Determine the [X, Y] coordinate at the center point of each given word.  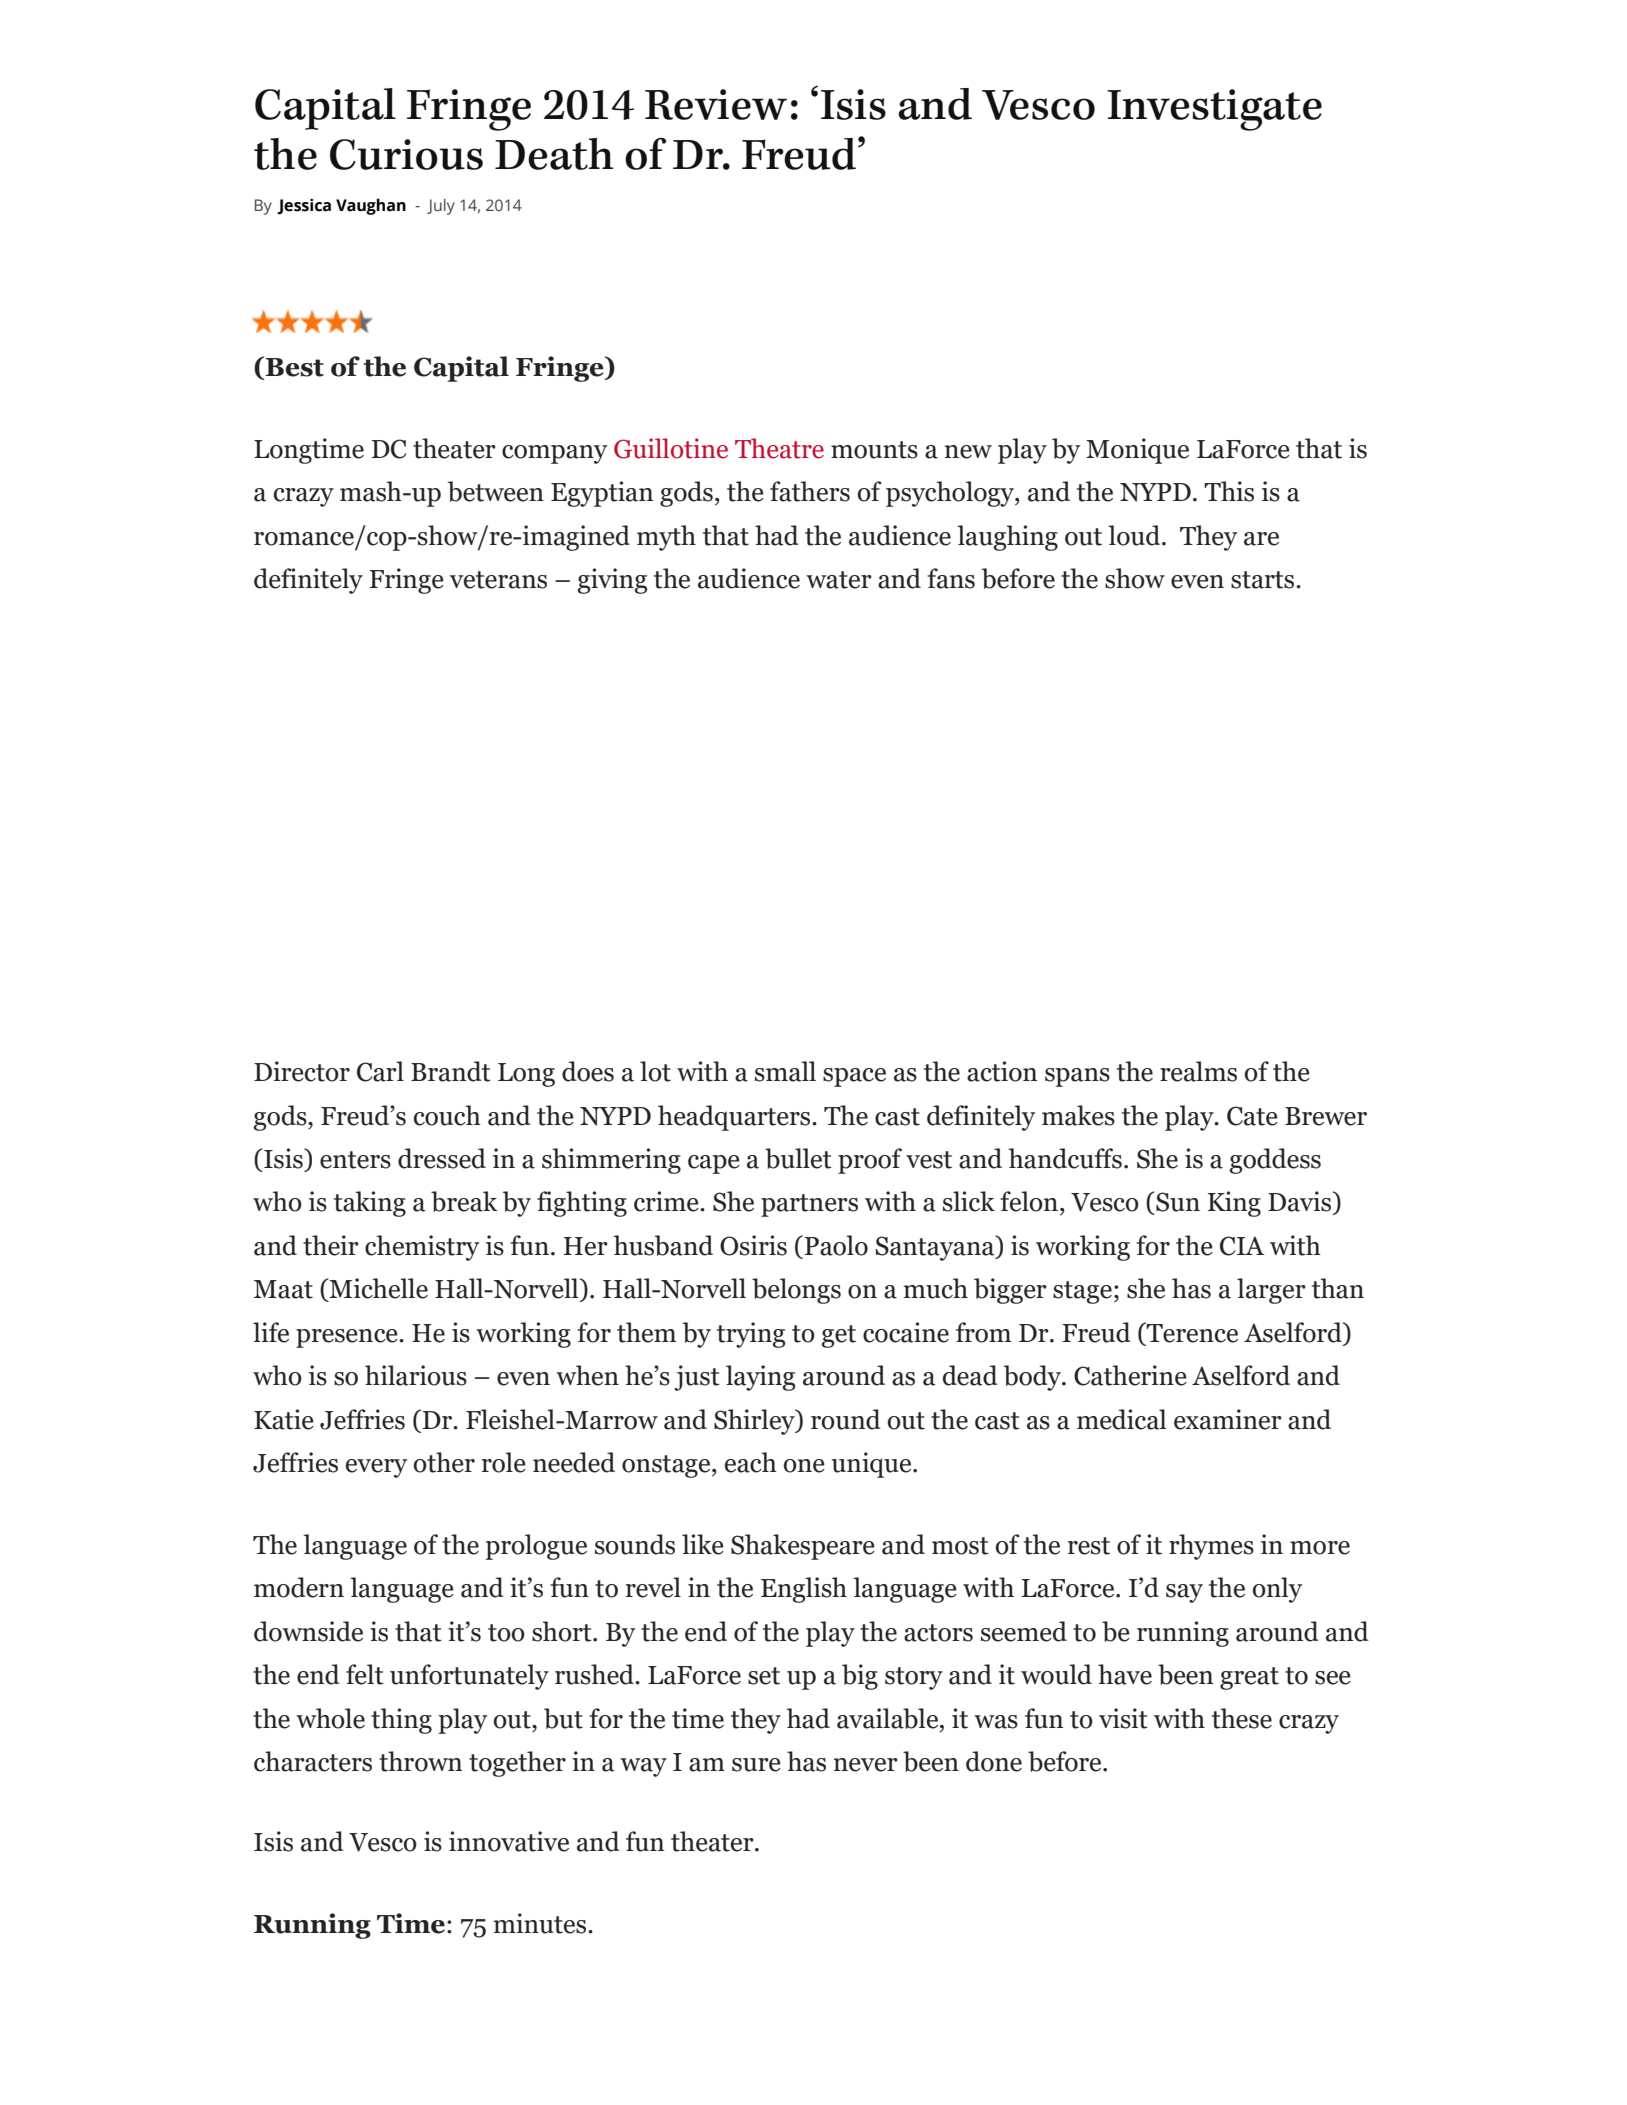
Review [716, 104]
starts [1264, 580]
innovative [509, 1841]
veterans [498, 580]
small [785, 1071]
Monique [1137, 451]
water [839, 580]
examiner [1228, 1419]
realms [1198, 1071]
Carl [380, 1071]
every [376, 1468]
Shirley [755, 1422]
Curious [406, 154]
